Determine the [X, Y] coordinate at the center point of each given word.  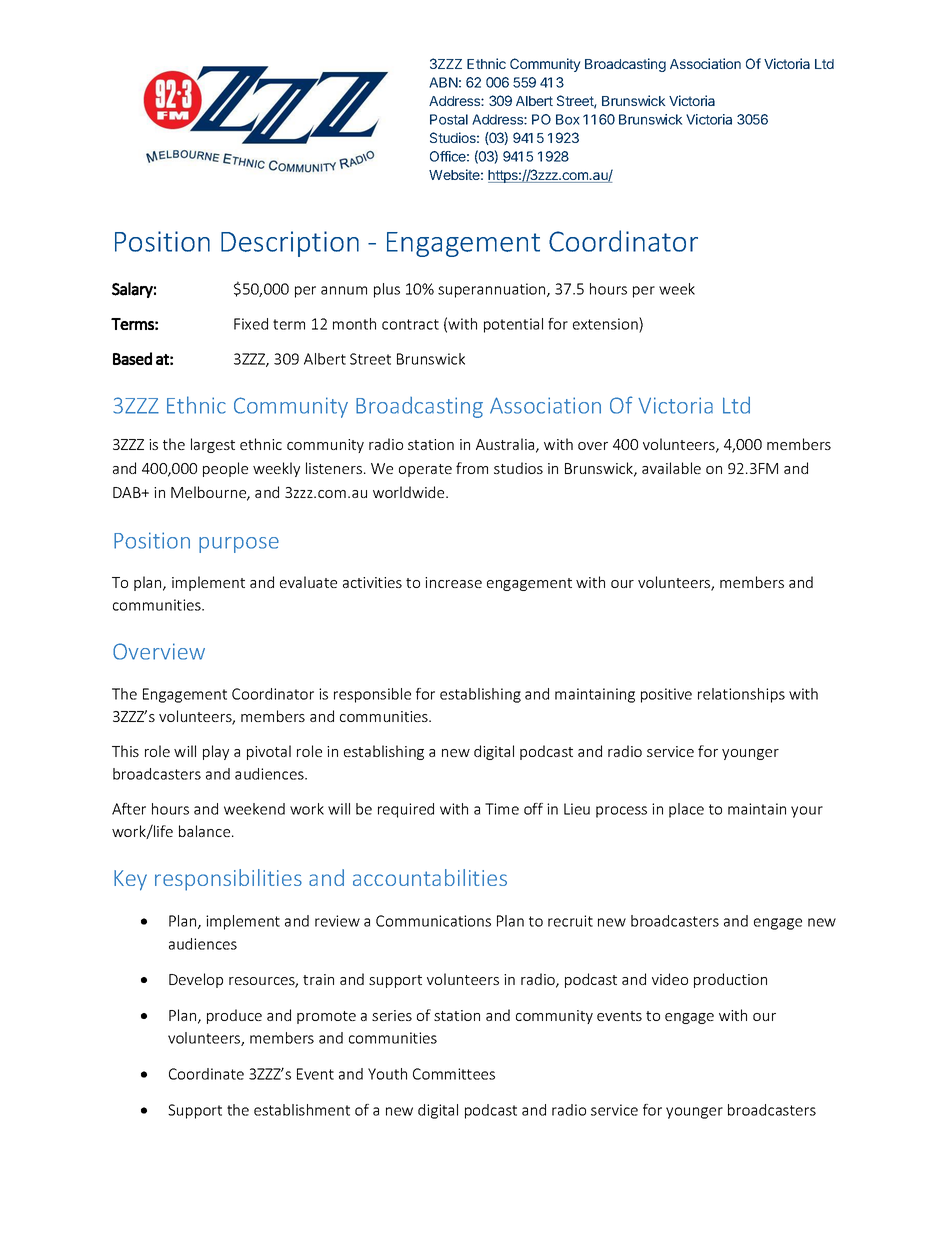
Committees [454, 1074]
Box [568, 119]
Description [290, 244]
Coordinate [206, 1074]
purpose [239, 545]
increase [453, 582]
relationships [741, 695]
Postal [449, 119]
